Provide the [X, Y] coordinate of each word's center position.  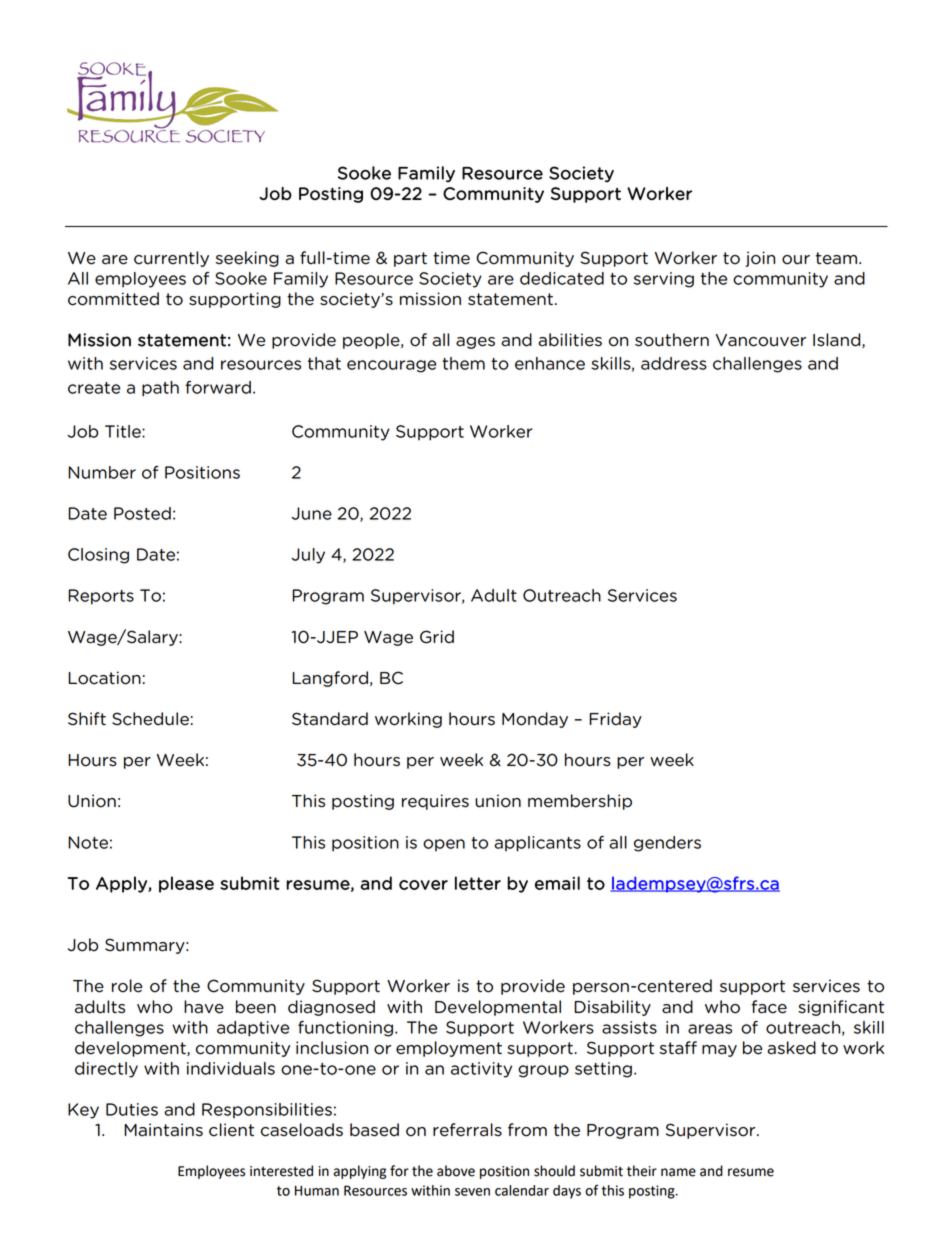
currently [171, 259]
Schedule [150, 719]
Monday [535, 720]
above [456, 1171]
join [760, 259]
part [410, 259]
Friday [615, 720]
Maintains [163, 1130]
